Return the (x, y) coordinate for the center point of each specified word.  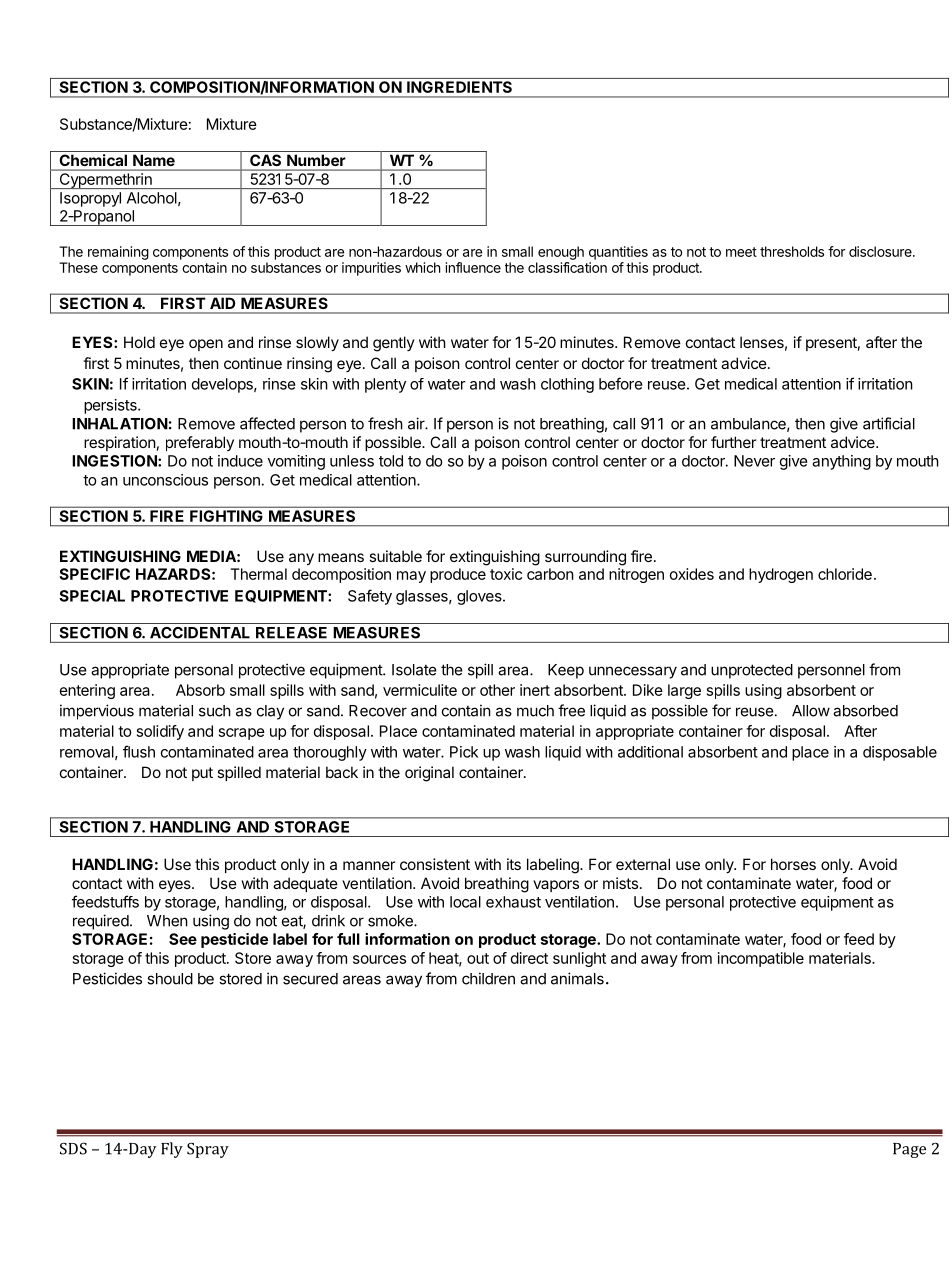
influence (473, 267)
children (488, 978)
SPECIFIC (94, 574)
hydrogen (781, 575)
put (202, 774)
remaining (118, 253)
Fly (172, 1150)
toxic (506, 574)
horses (793, 864)
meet (741, 252)
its (514, 864)
